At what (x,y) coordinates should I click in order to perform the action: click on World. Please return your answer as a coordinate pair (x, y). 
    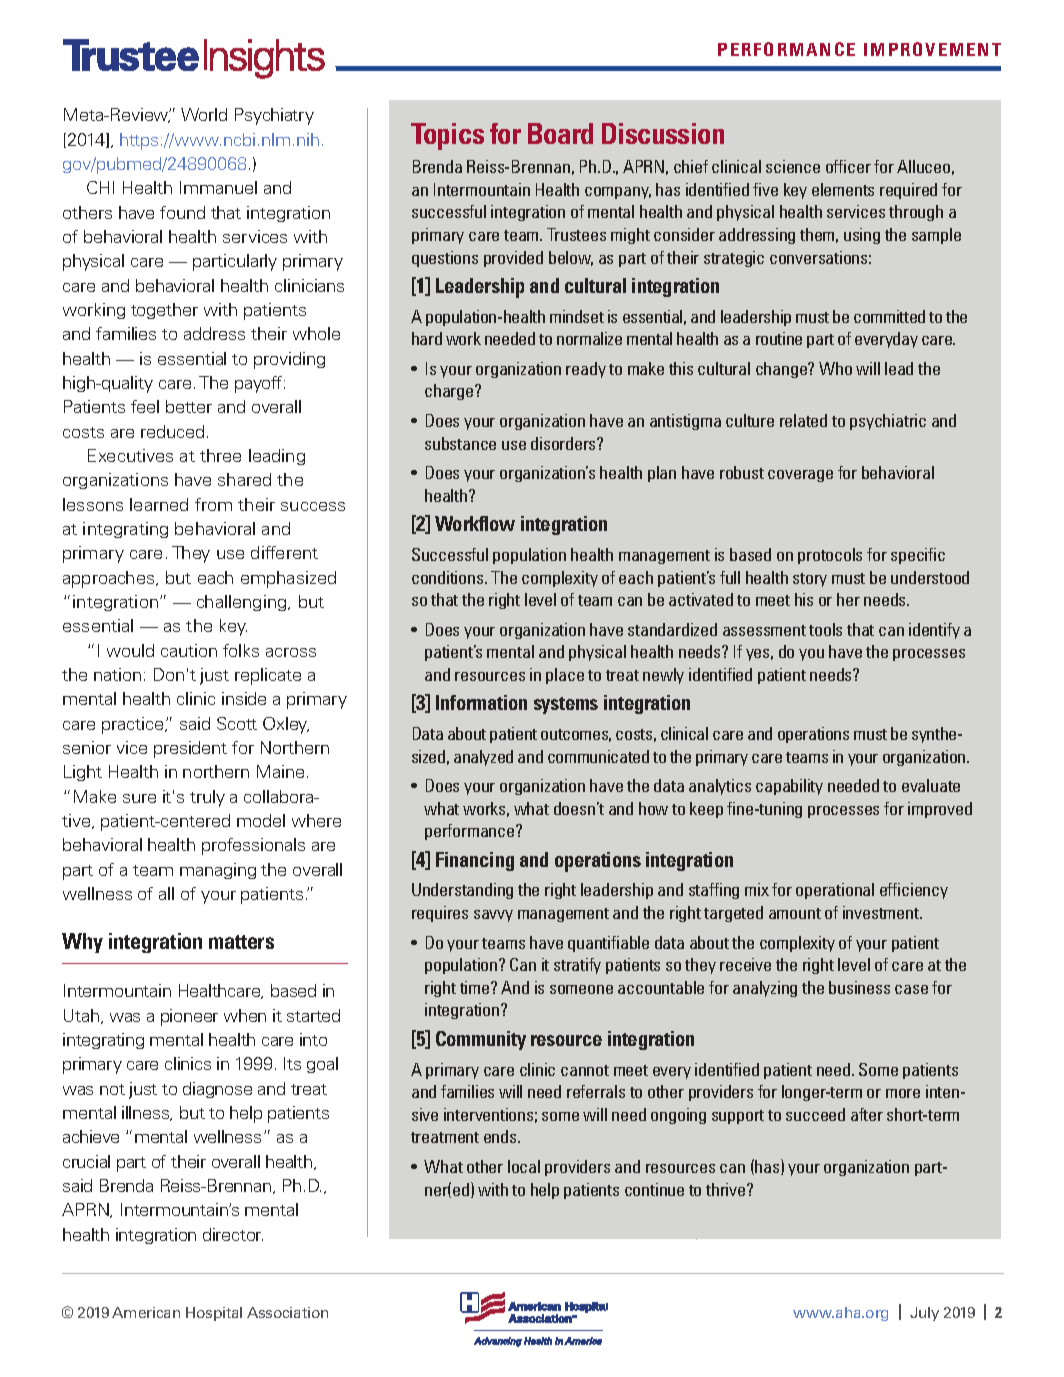
    Looking at the image, I should click on (204, 114).
